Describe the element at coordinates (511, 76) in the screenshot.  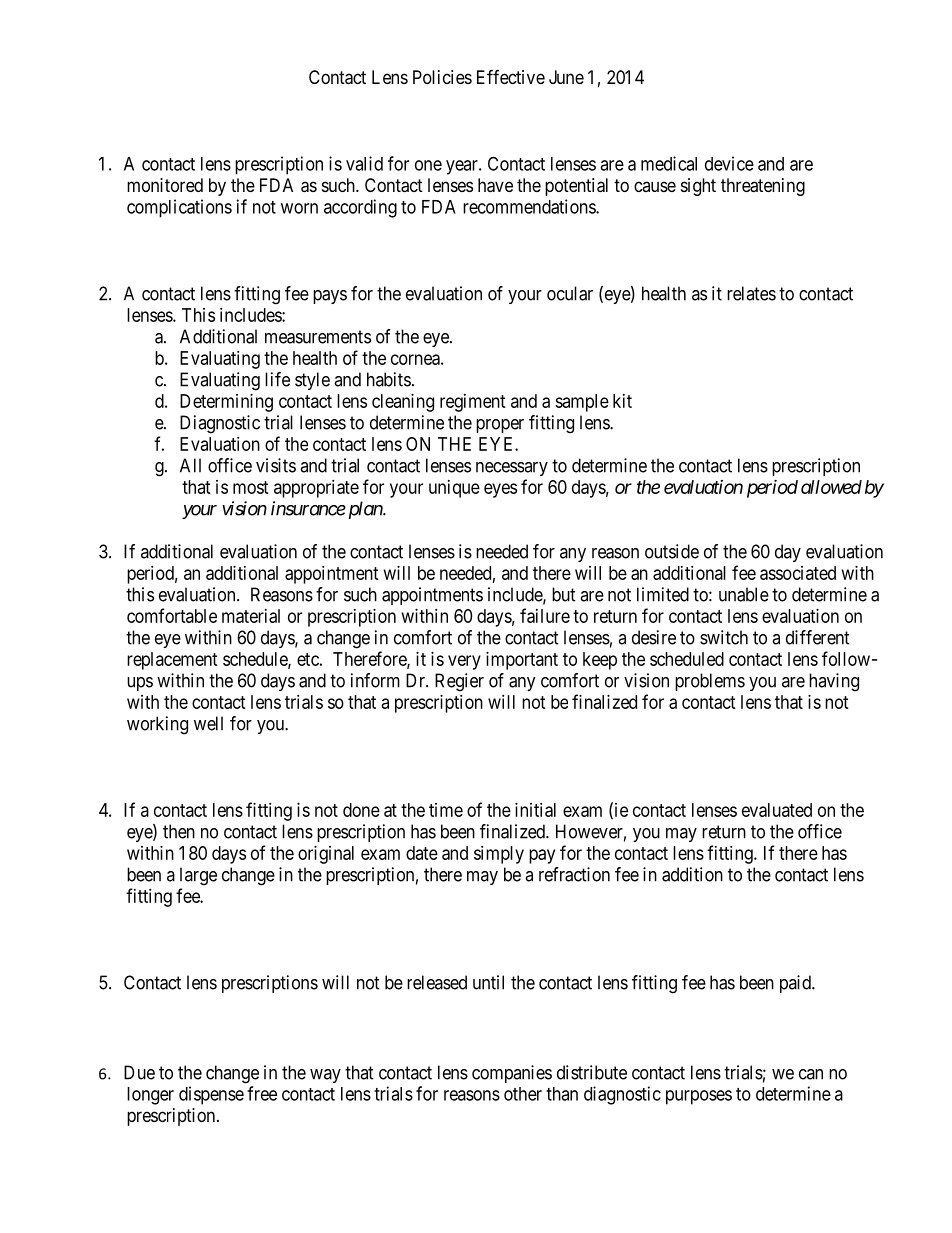
I see `Effective` at that location.
